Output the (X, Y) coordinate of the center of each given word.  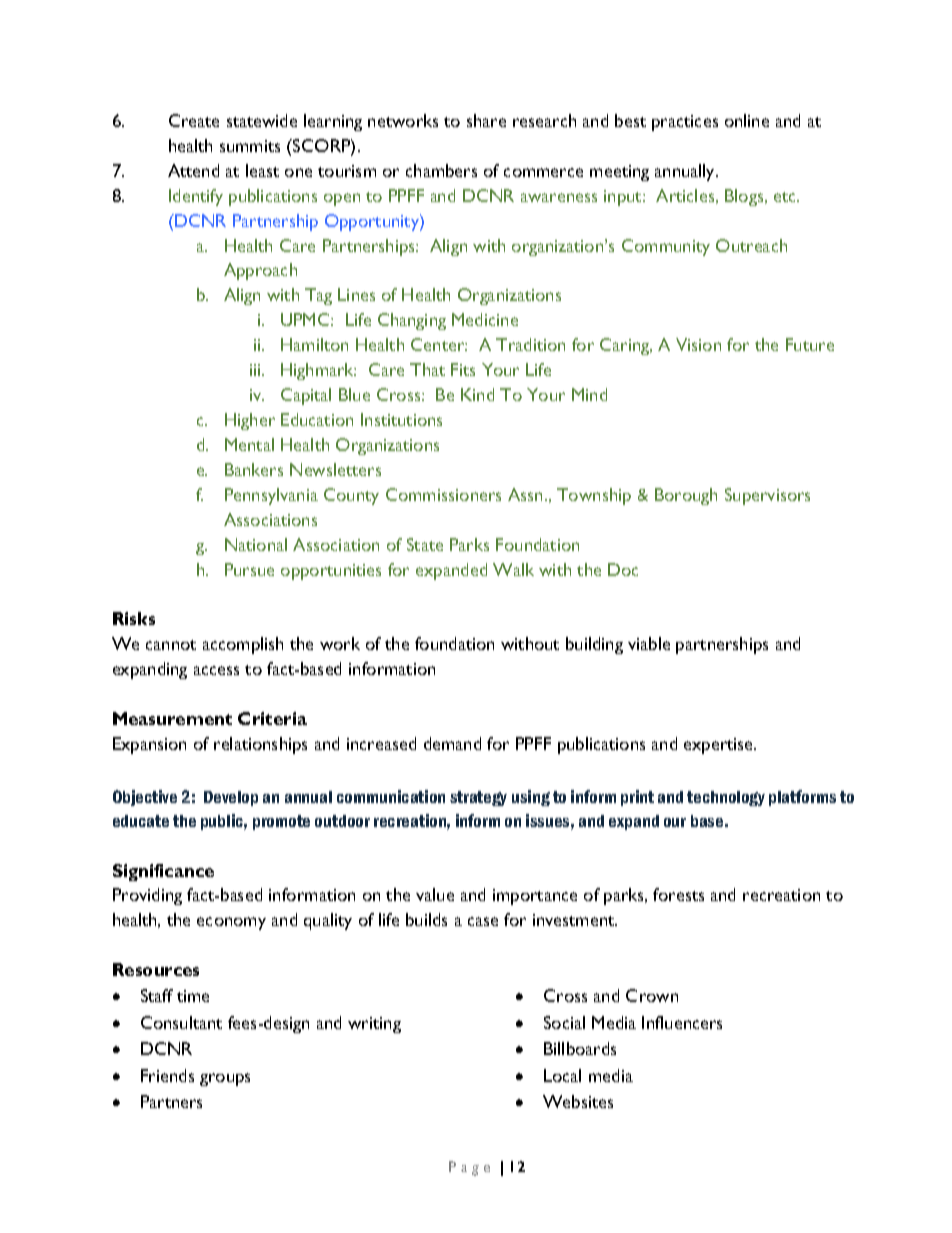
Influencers (682, 1022)
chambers (441, 170)
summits (250, 146)
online (747, 120)
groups (225, 1079)
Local (562, 1075)
